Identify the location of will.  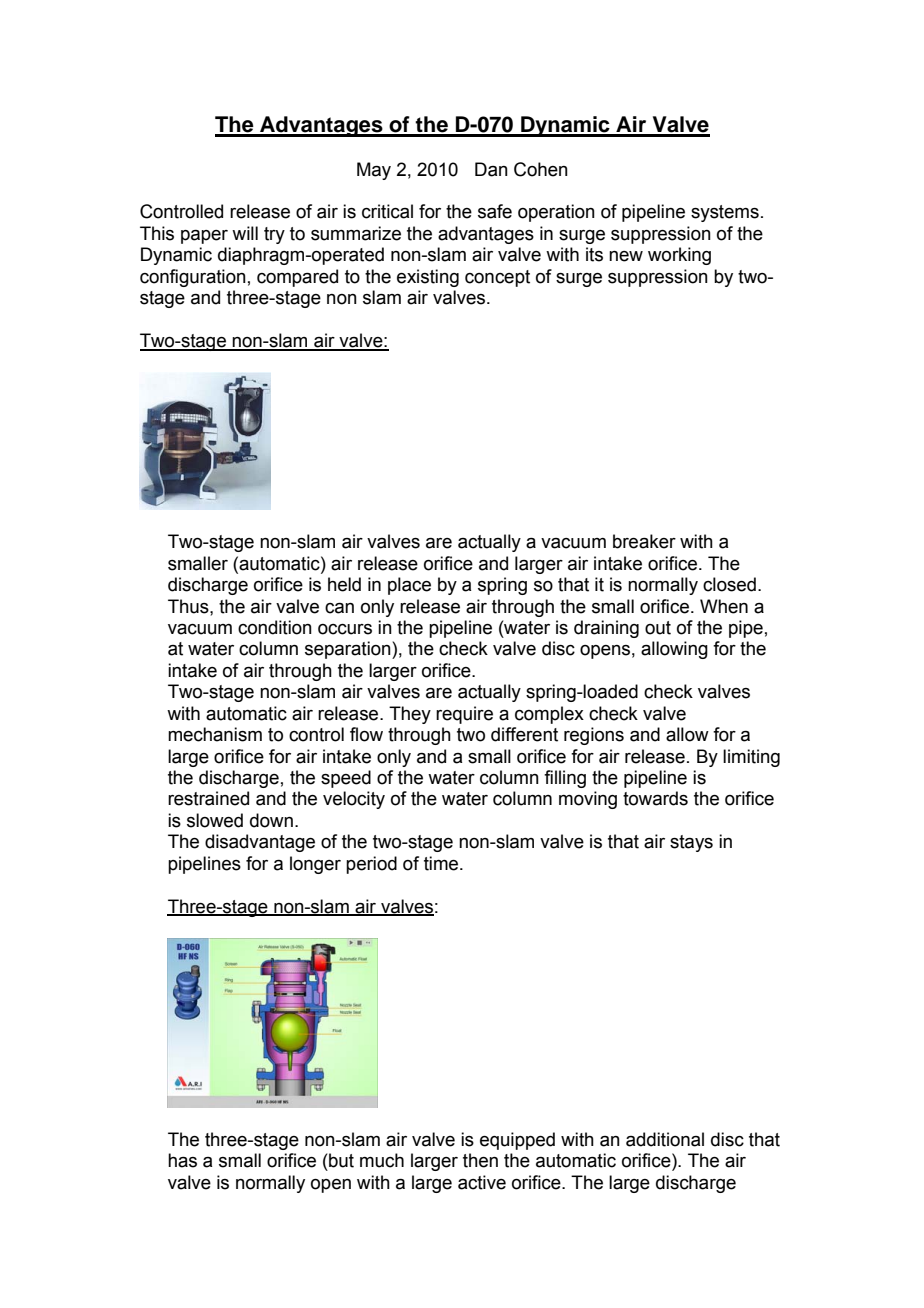
(245, 233).
